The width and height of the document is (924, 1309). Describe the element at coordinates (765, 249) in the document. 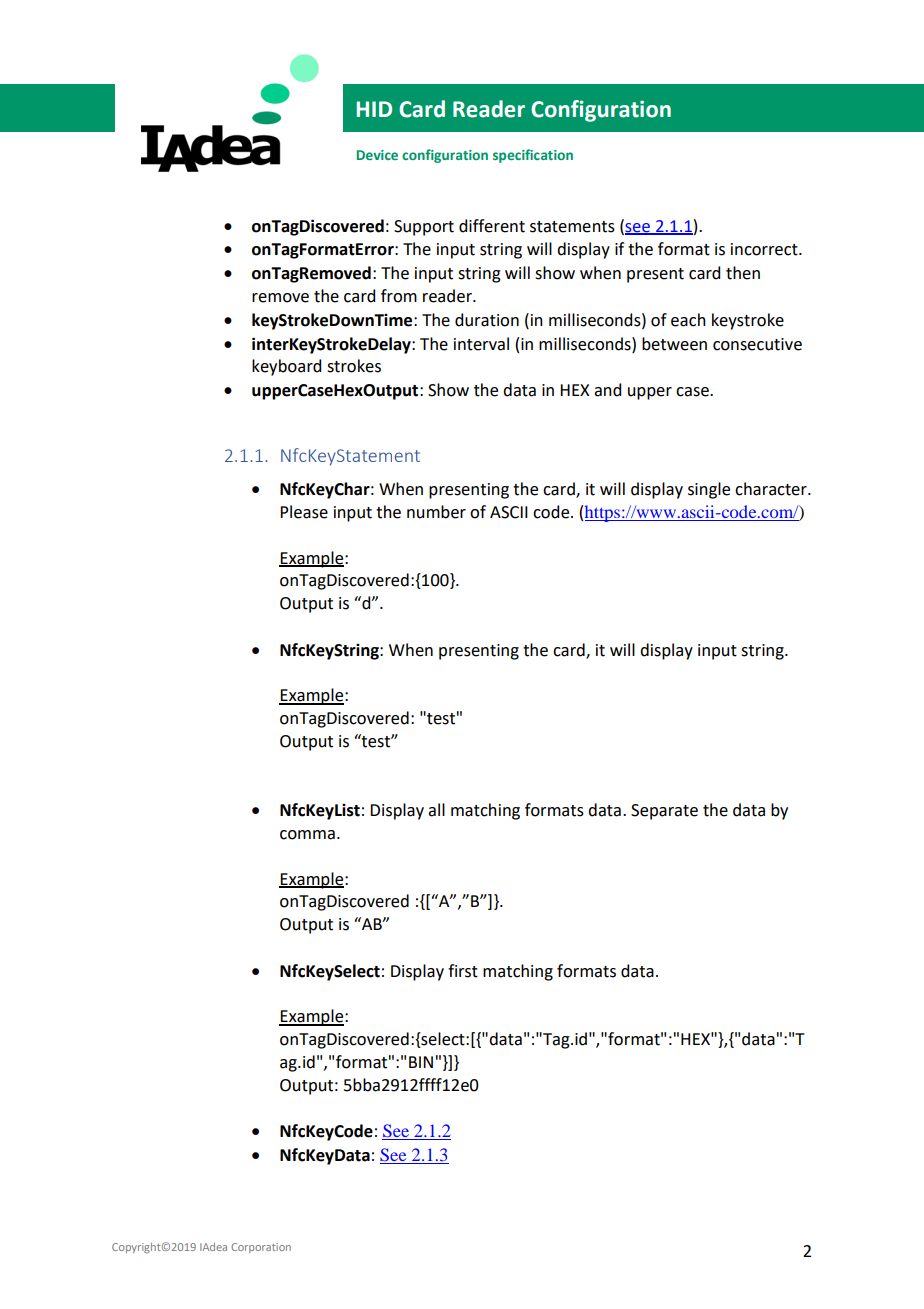

I see `incorrect` at that location.
